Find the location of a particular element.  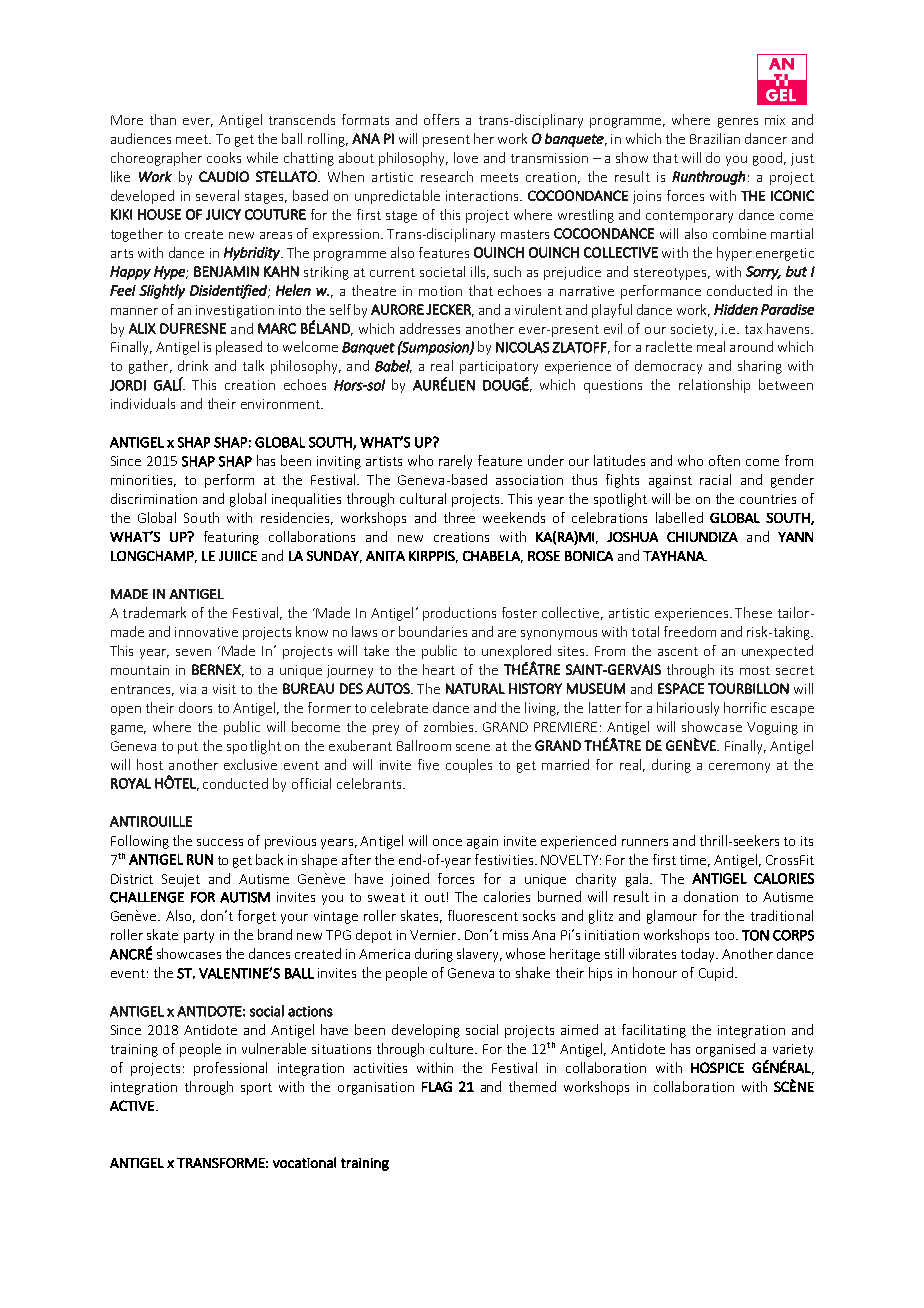

FLAG is located at coordinates (437, 1086).
